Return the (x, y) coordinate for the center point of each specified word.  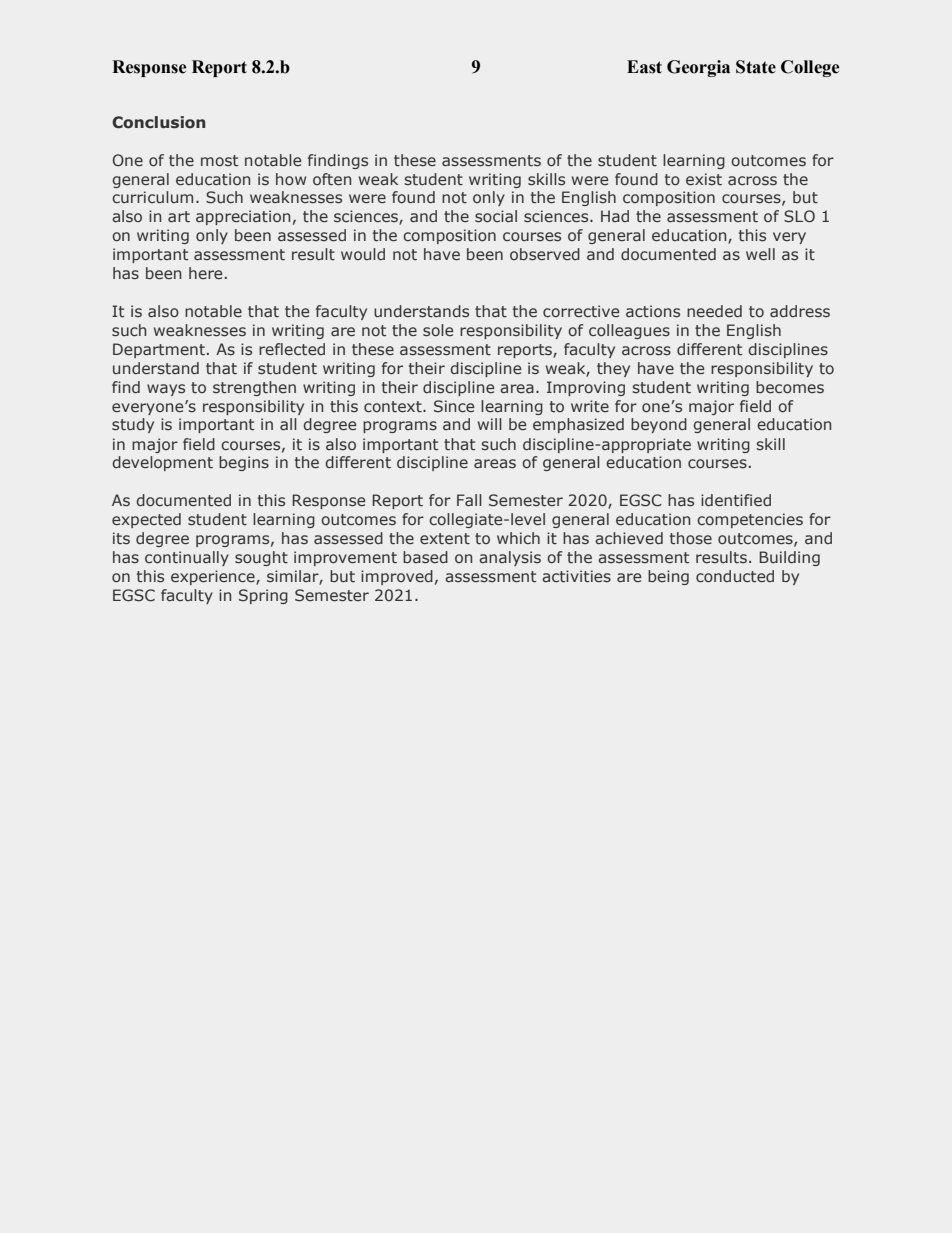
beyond (659, 425)
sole (438, 330)
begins (244, 463)
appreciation (243, 217)
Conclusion (158, 122)
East (644, 67)
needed (714, 311)
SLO (799, 216)
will (490, 424)
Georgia (698, 68)
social (496, 216)
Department (159, 350)
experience (214, 577)
